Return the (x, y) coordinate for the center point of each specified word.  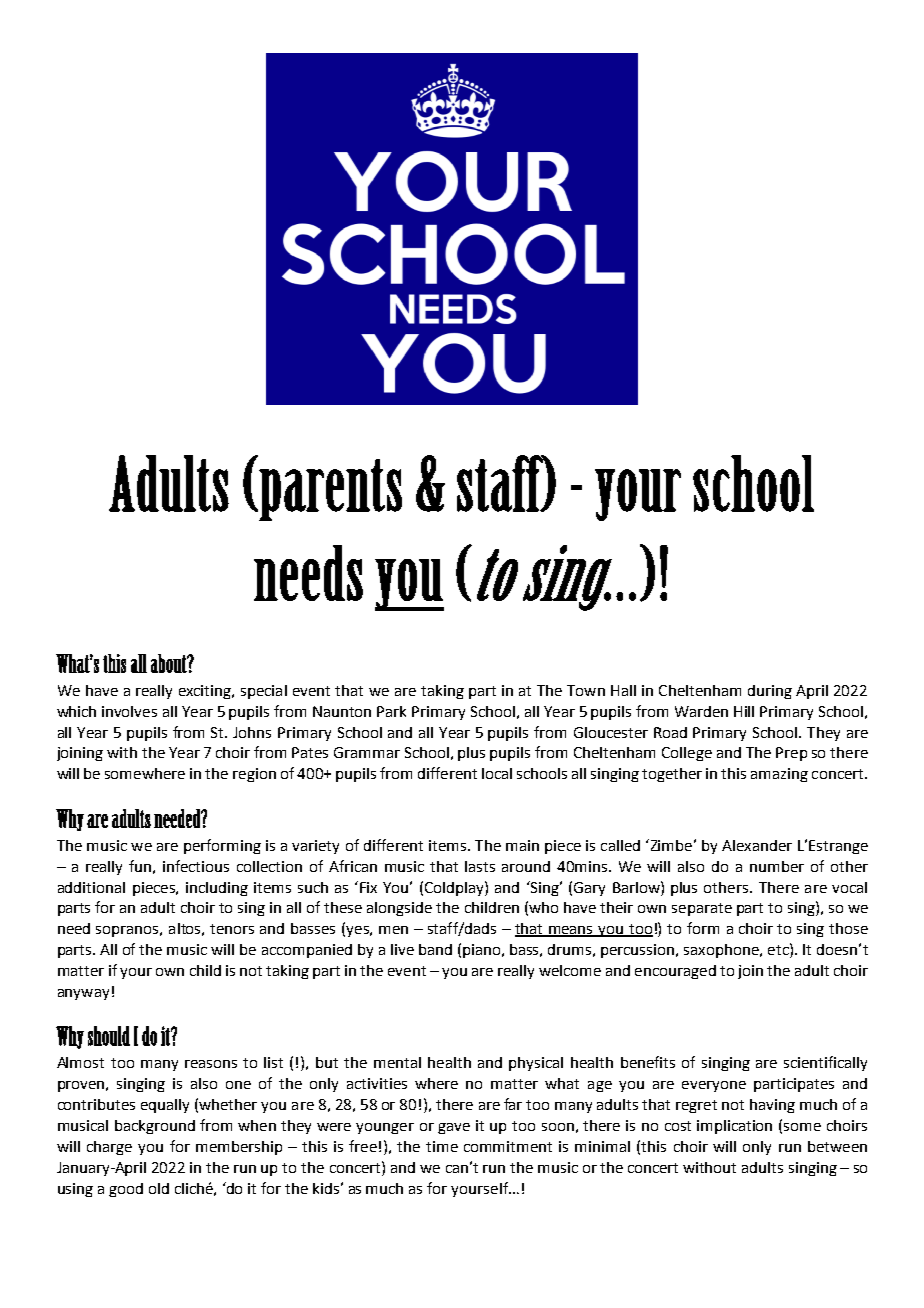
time (442, 1146)
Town (586, 690)
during (770, 692)
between (837, 1146)
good (126, 1190)
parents (330, 490)
